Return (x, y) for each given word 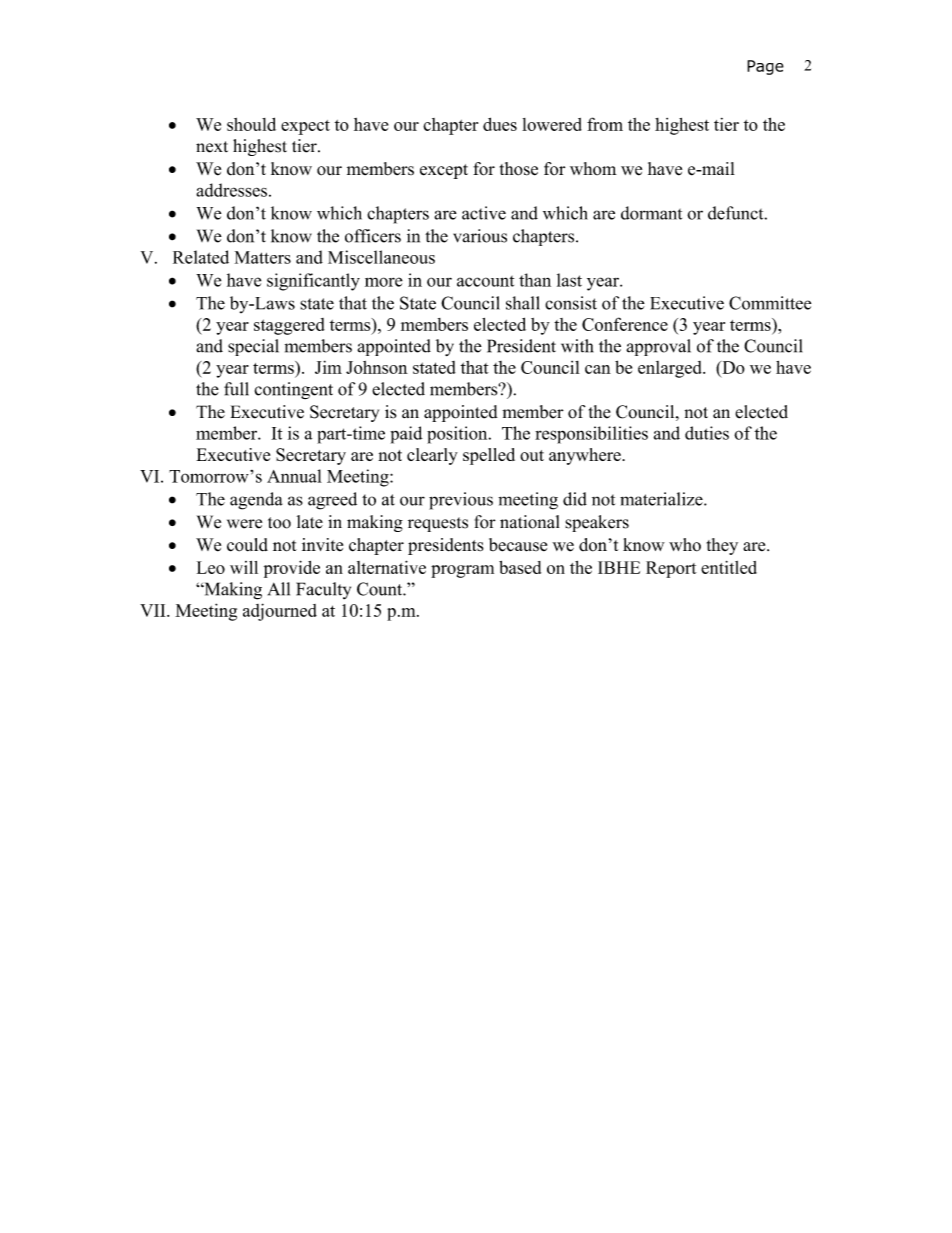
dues (500, 124)
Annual (294, 476)
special (253, 347)
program (462, 571)
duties (707, 433)
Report (671, 569)
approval (658, 347)
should (251, 124)
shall (523, 303)
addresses (231, 190)
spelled (489, 456)
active (484, 213)
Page (765, 67)
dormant (651, 213)
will (244, 567)
